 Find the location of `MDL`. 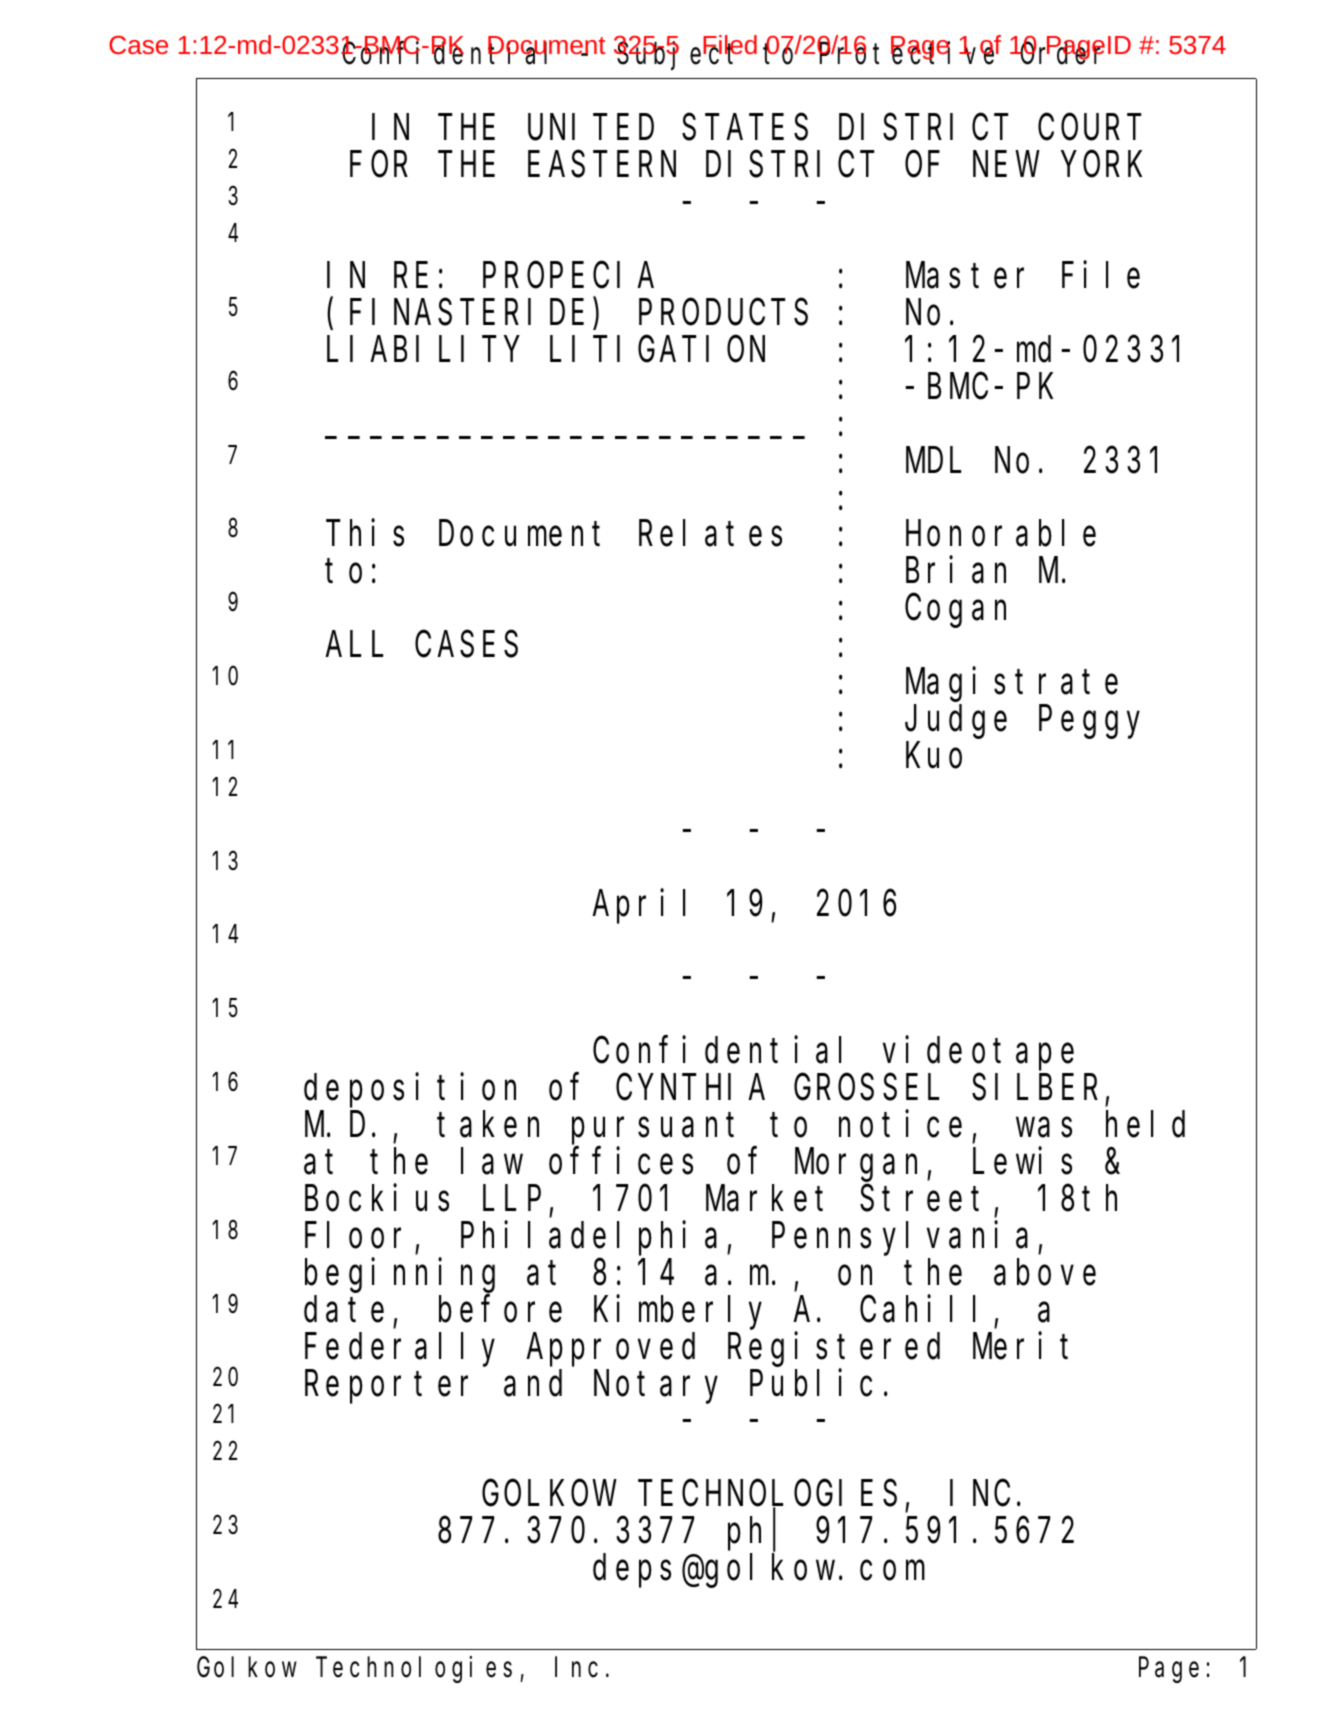

MDL is located at coordinates (933, 461).
